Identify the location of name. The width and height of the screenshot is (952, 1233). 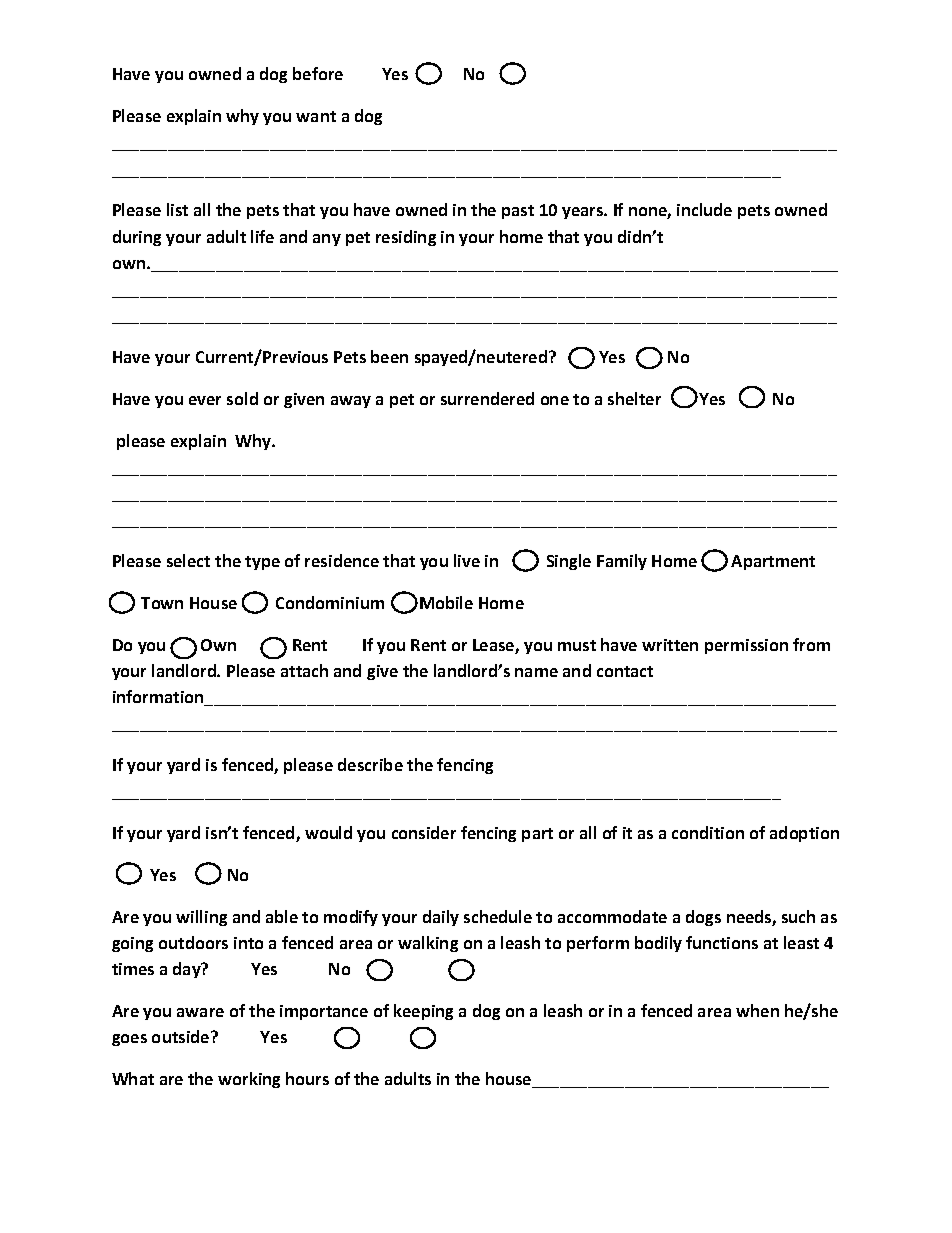
(536, 672).
